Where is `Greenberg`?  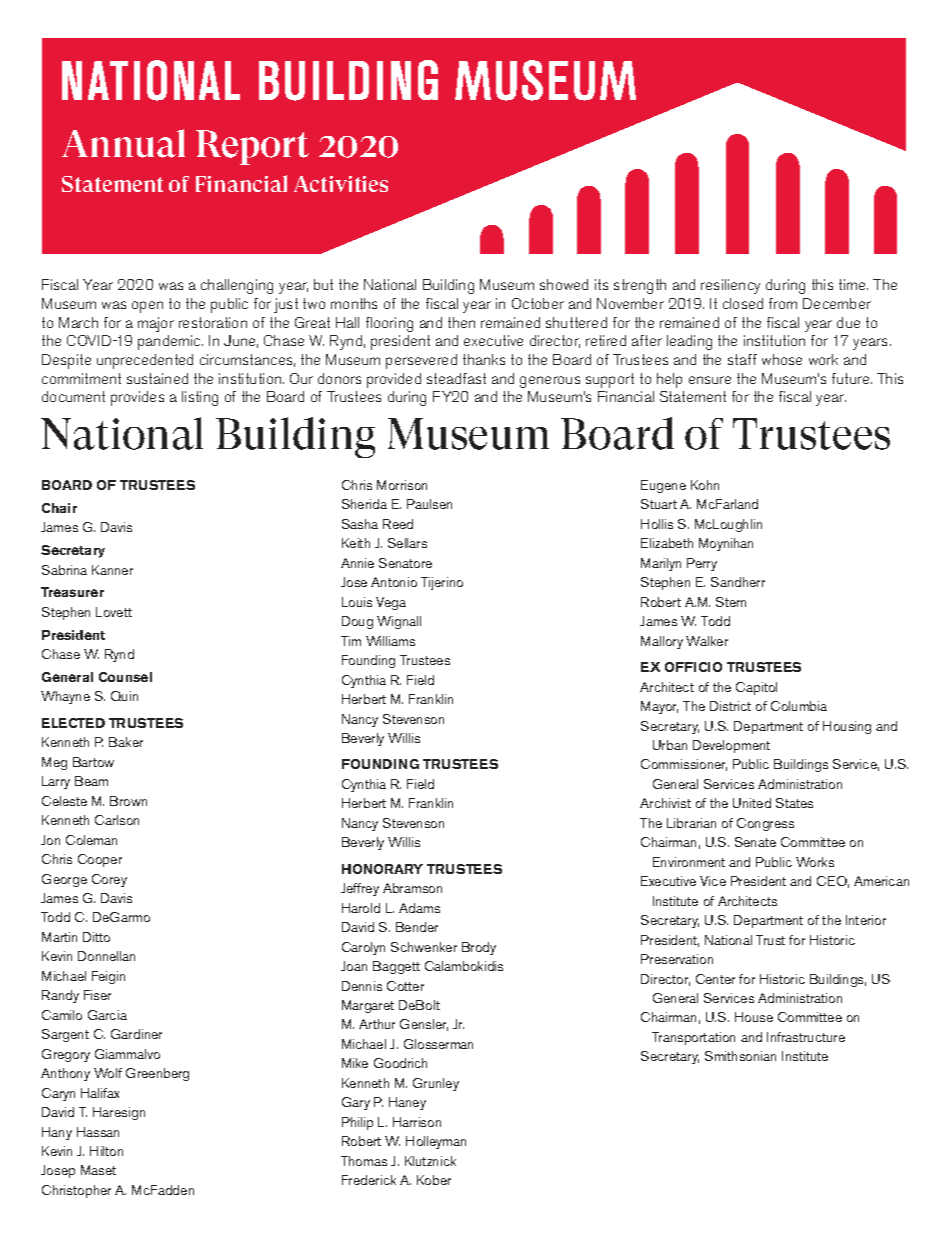 Greenberg is located at coordinates (157, 1074).
